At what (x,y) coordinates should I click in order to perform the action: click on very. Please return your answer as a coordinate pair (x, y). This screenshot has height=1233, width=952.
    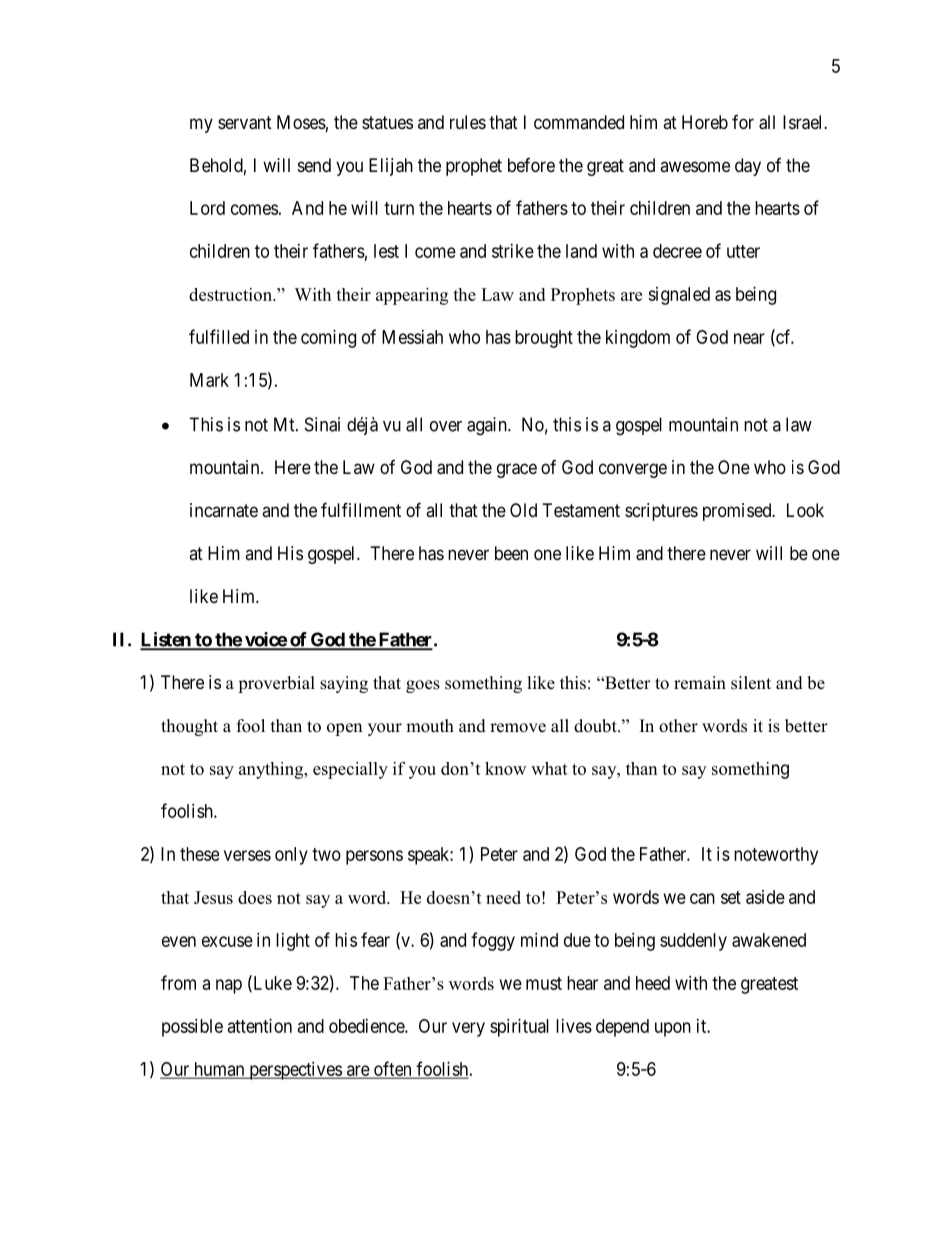
    Looking at the image, I should click on (468, 1029).
